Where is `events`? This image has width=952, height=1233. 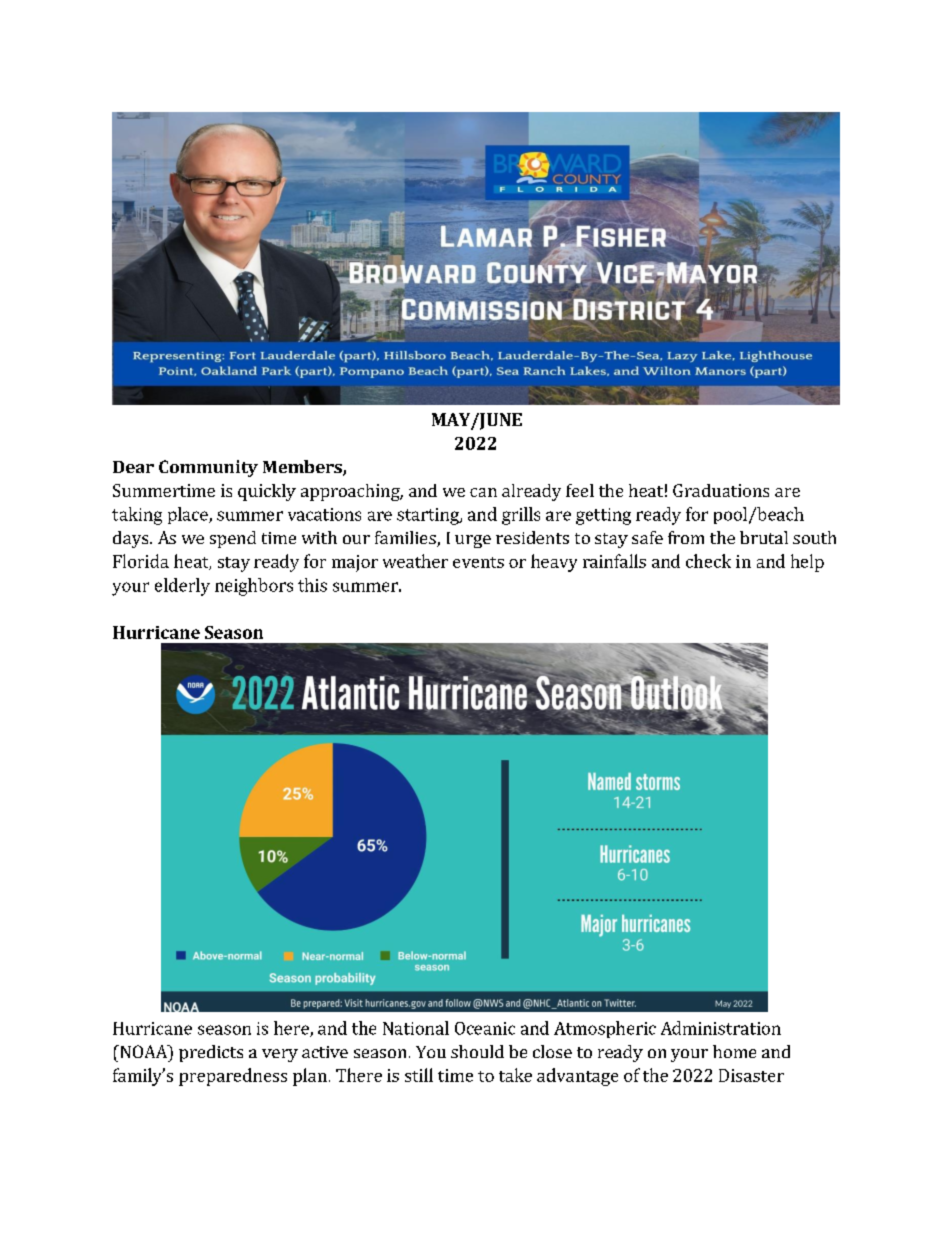 events is located at coordinates (478, 562).
